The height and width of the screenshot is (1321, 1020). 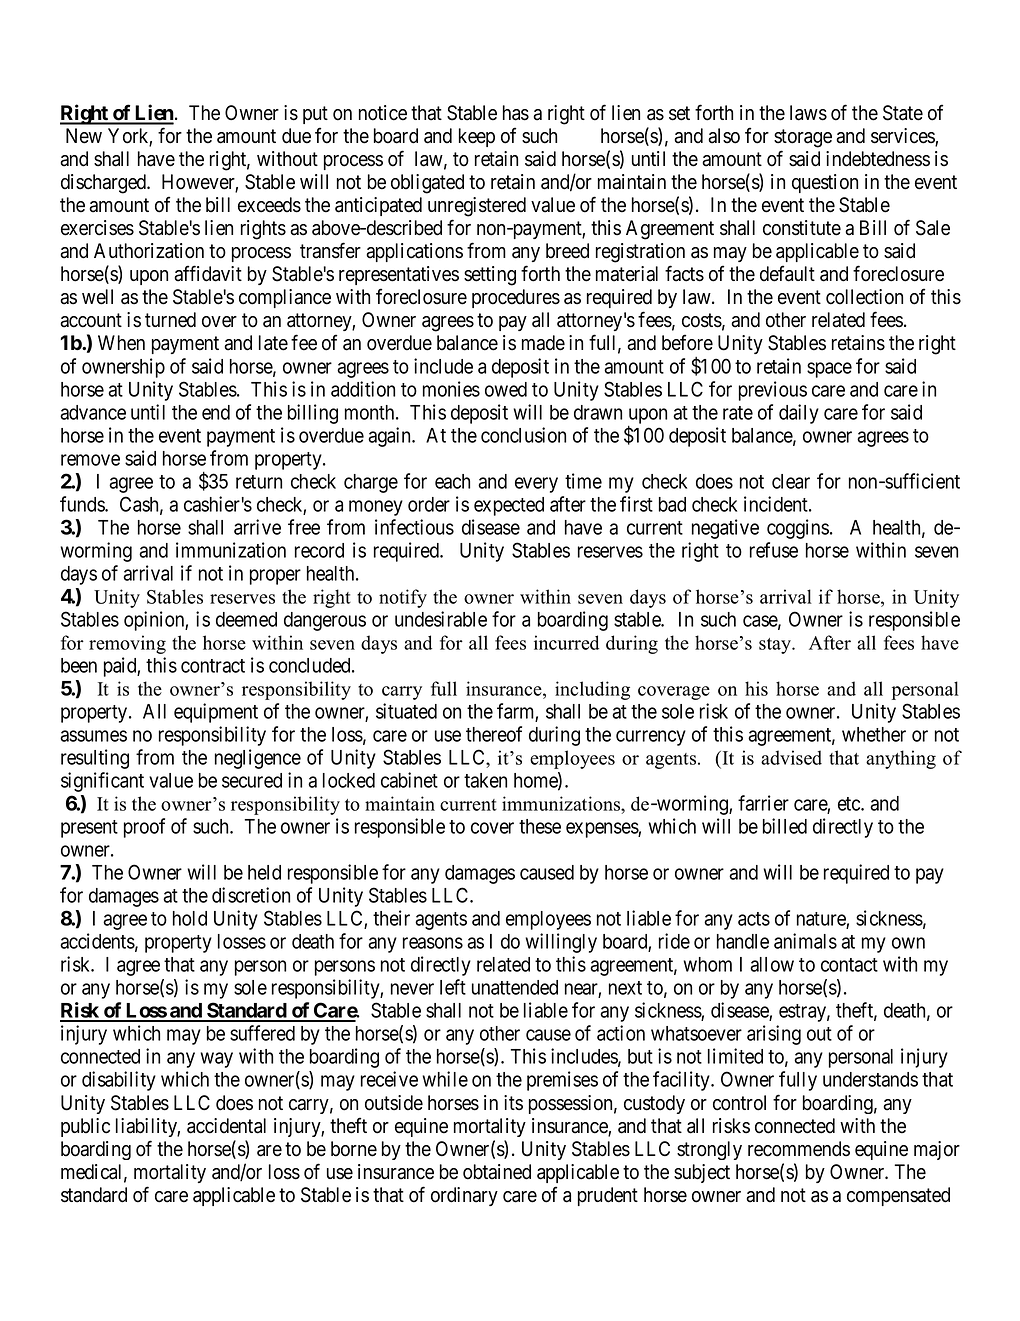 What do you see at coordinates (566, 642) in the screenshot?
I see `incurred` at bounding box center [566, 642].
